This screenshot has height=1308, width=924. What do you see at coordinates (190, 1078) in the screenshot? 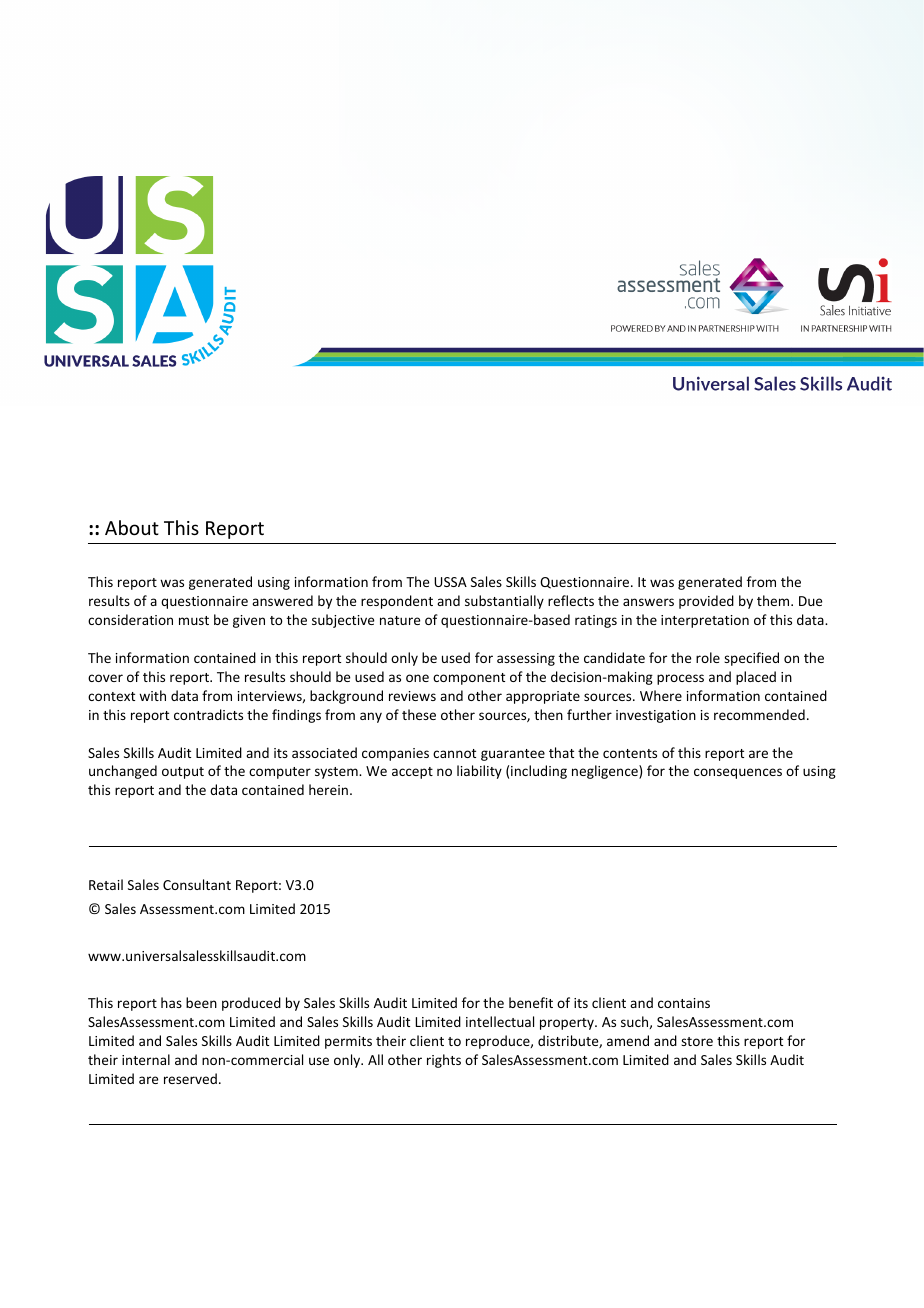
I see `reserved` at bounding box center [190, 1078].
